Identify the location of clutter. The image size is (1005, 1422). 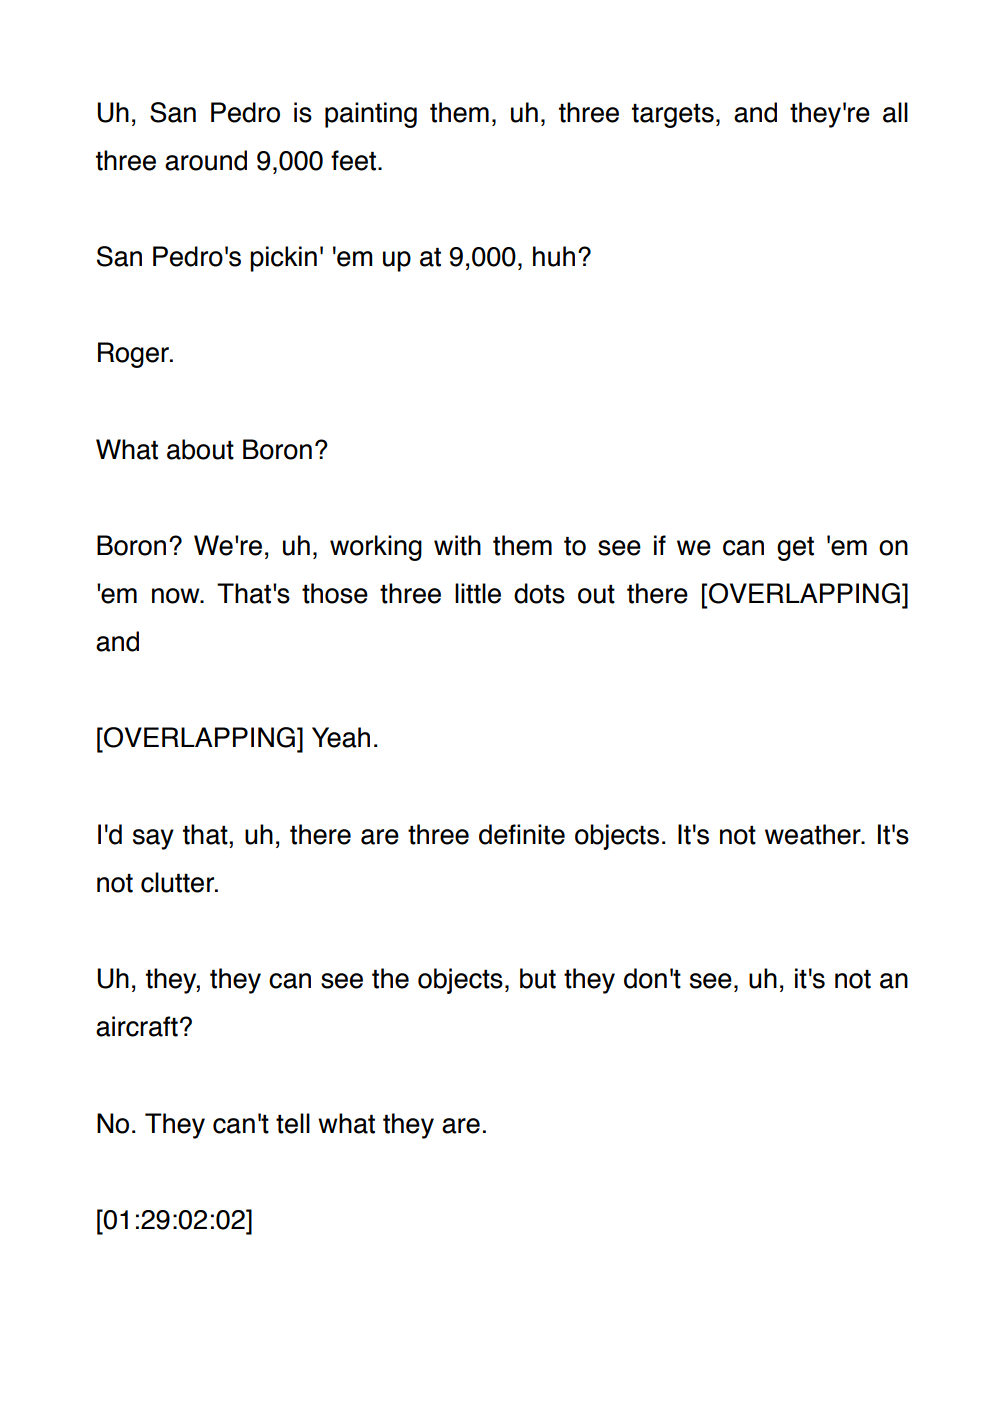
(178, 882).
